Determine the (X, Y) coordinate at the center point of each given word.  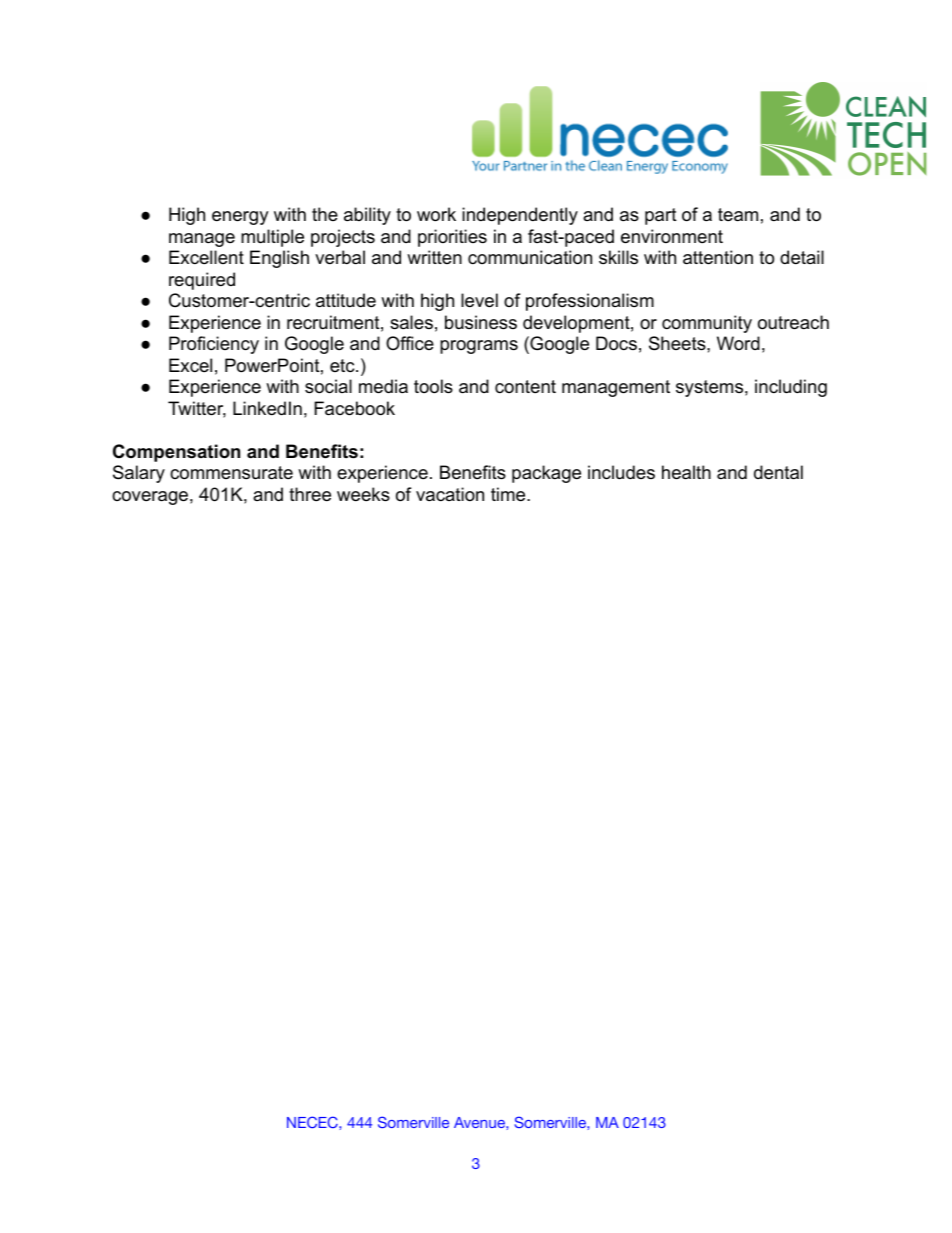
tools (433, 386)
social (328, 386)
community (707, 324)
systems (709, 388)
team (738, 215)
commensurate (231, 473)
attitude (346, 300)
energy (240, 218)
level (479, 300)
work (436, 214)
